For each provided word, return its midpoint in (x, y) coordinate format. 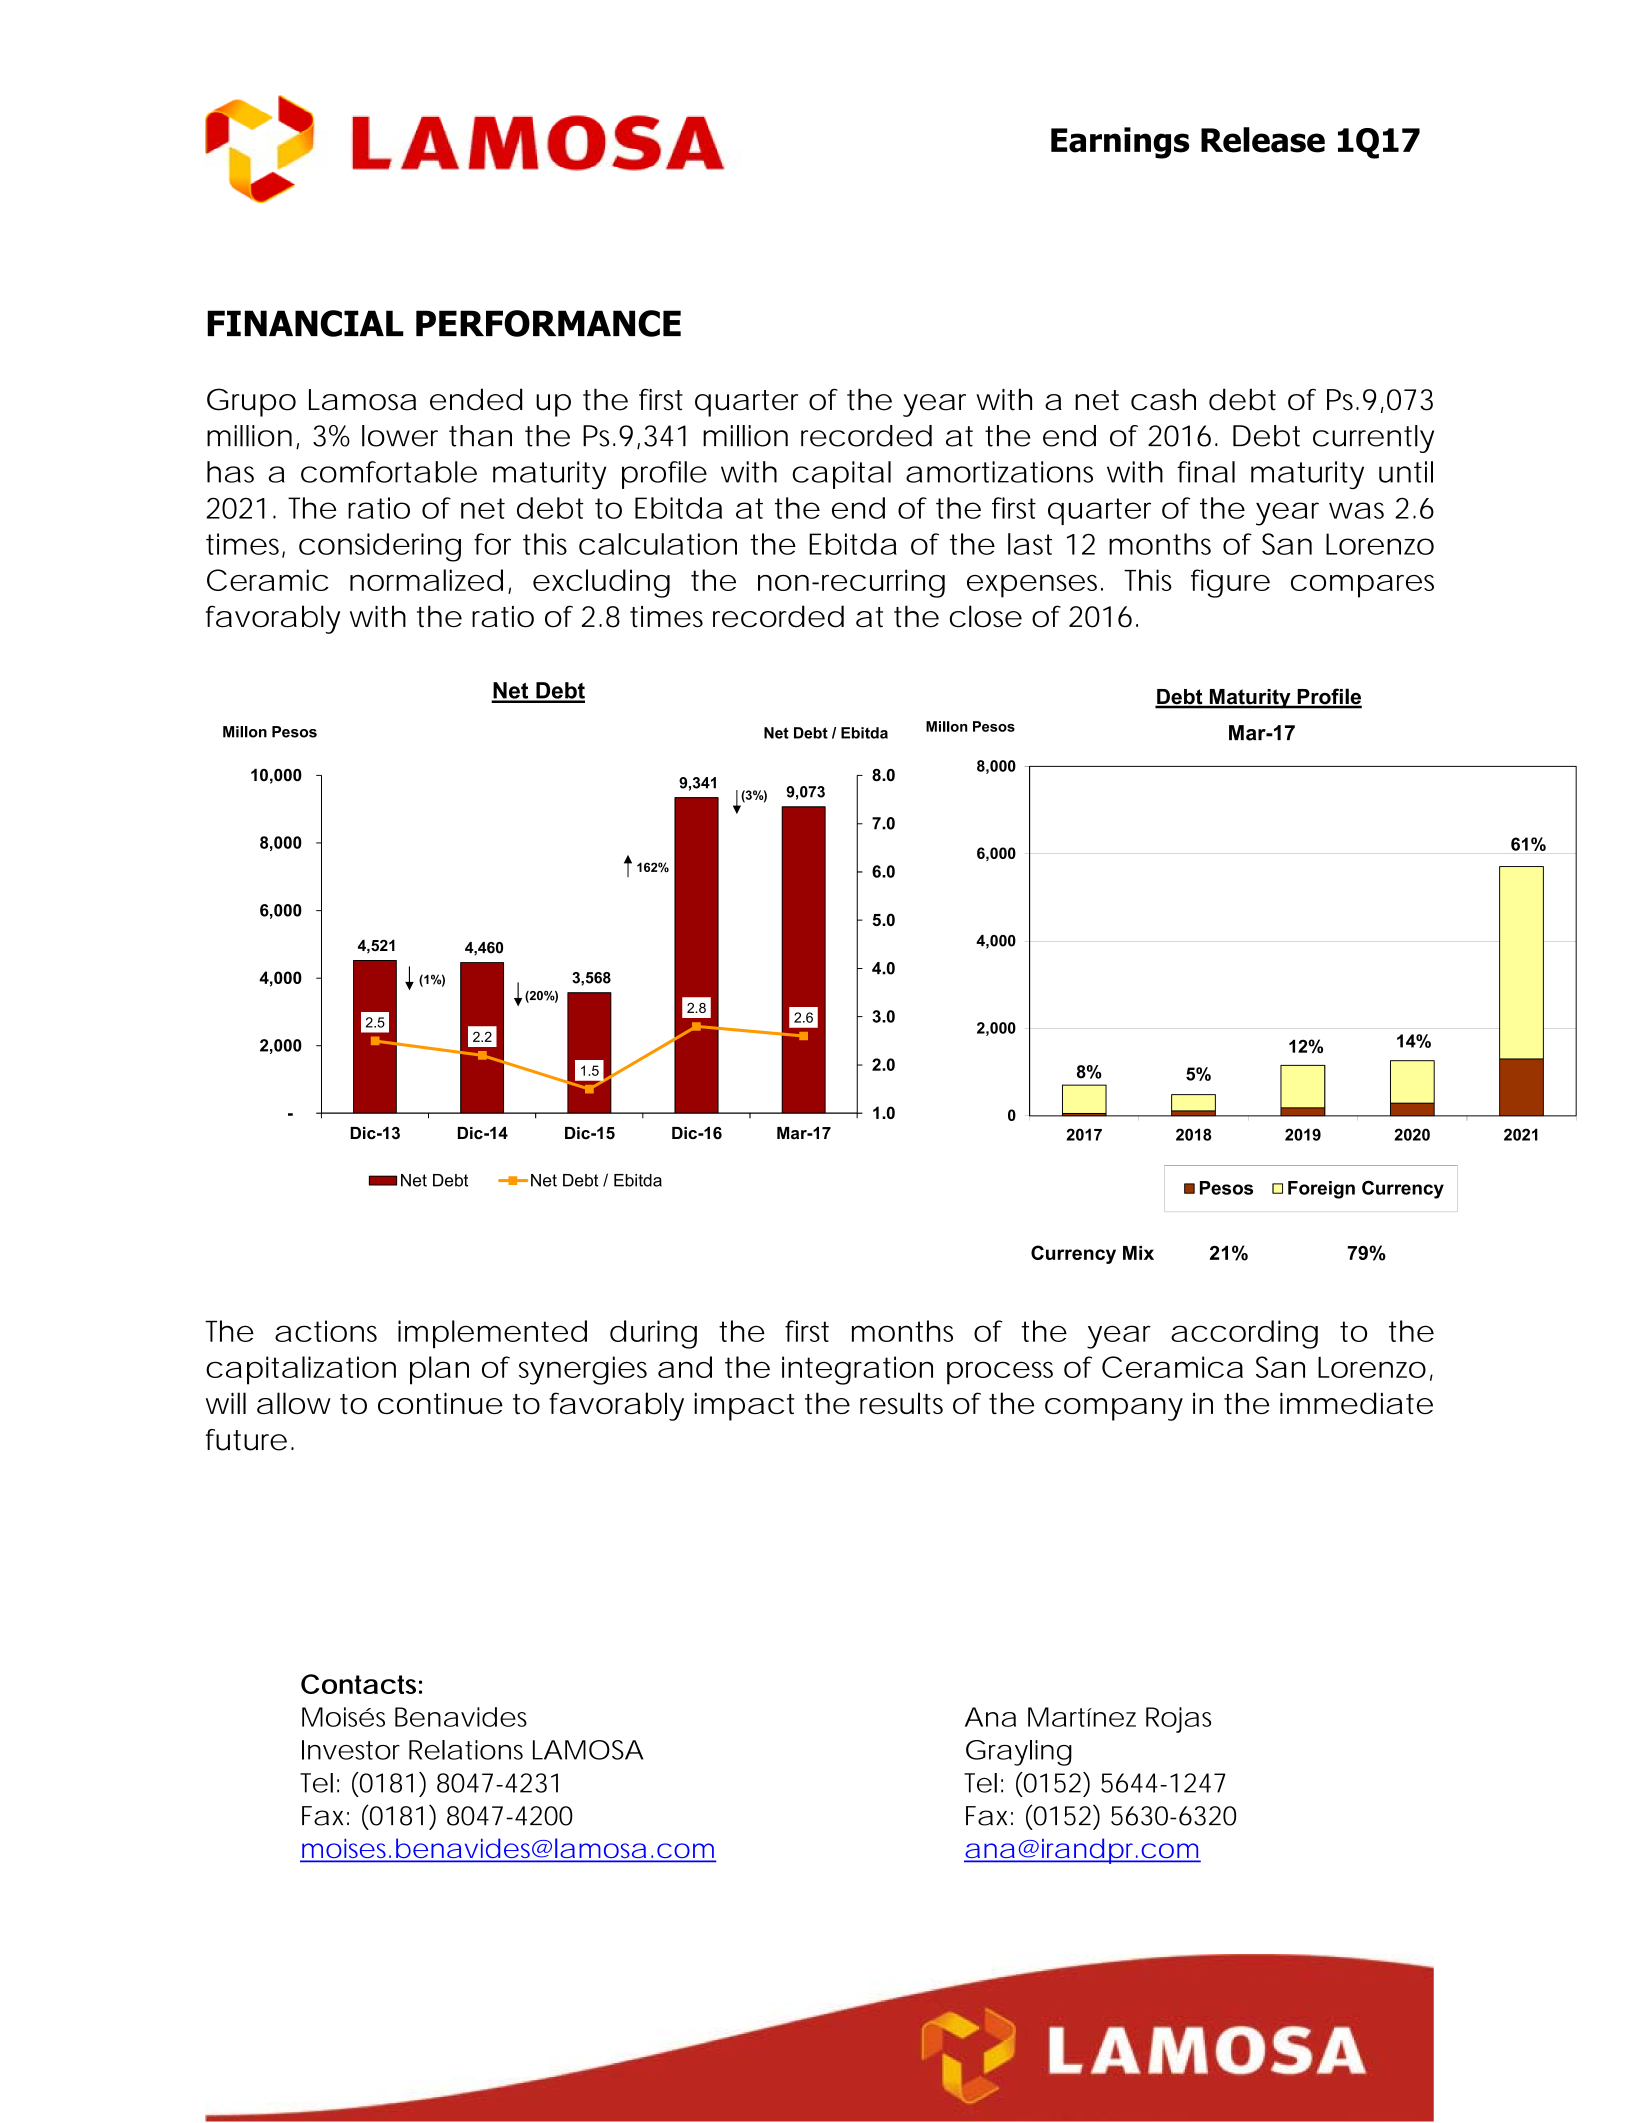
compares (1362, 586)
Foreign (1321, 1190)
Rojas (1178, 1720)
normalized (424, 580)
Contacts (358, 1684)
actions (326, 1331)
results (901, 1403)
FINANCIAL (305, 323)
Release (1263, 140)
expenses (1032, 586)
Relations (466, 1750)
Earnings (1120, 143)
